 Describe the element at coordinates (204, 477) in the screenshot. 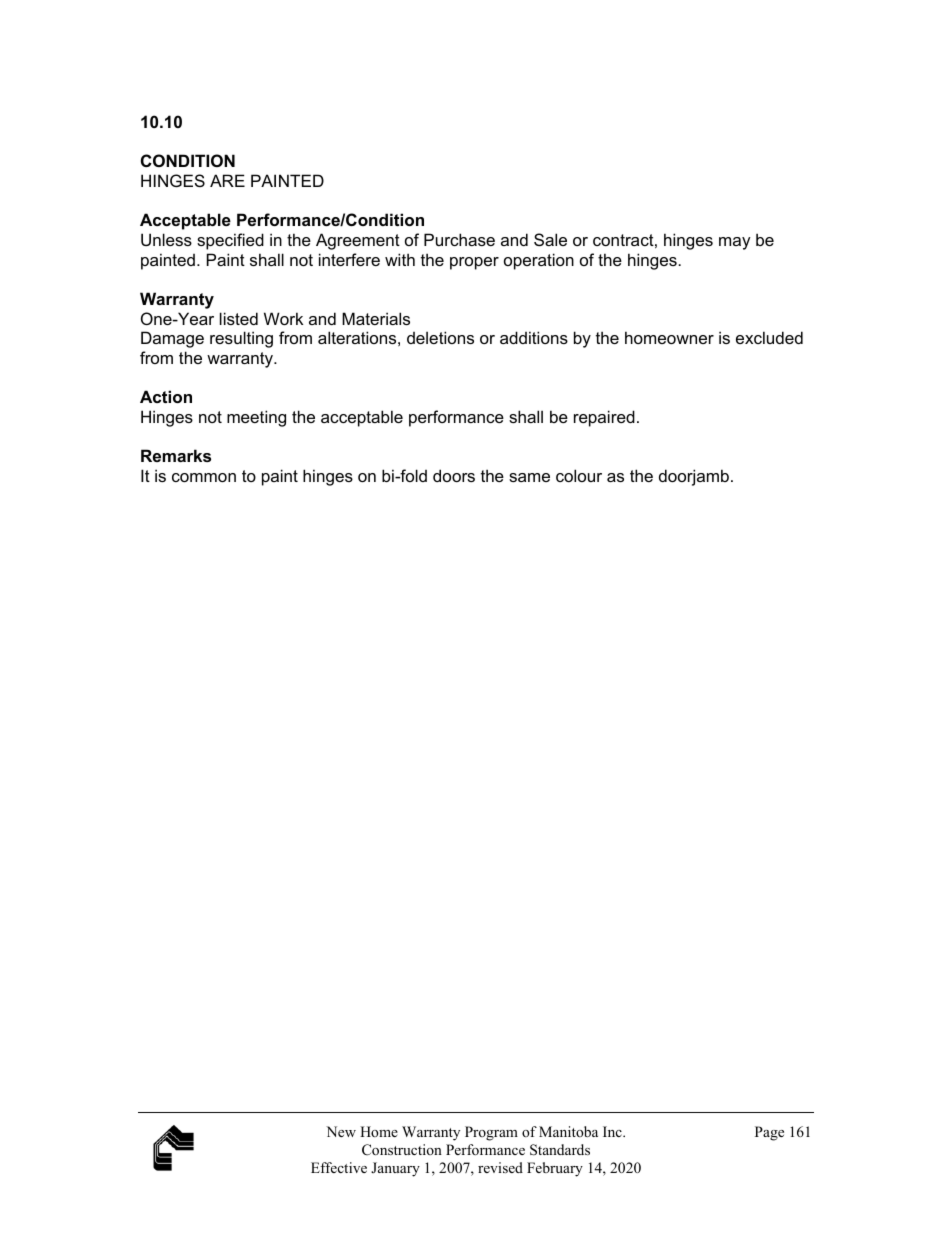

I see `common` at that location.
